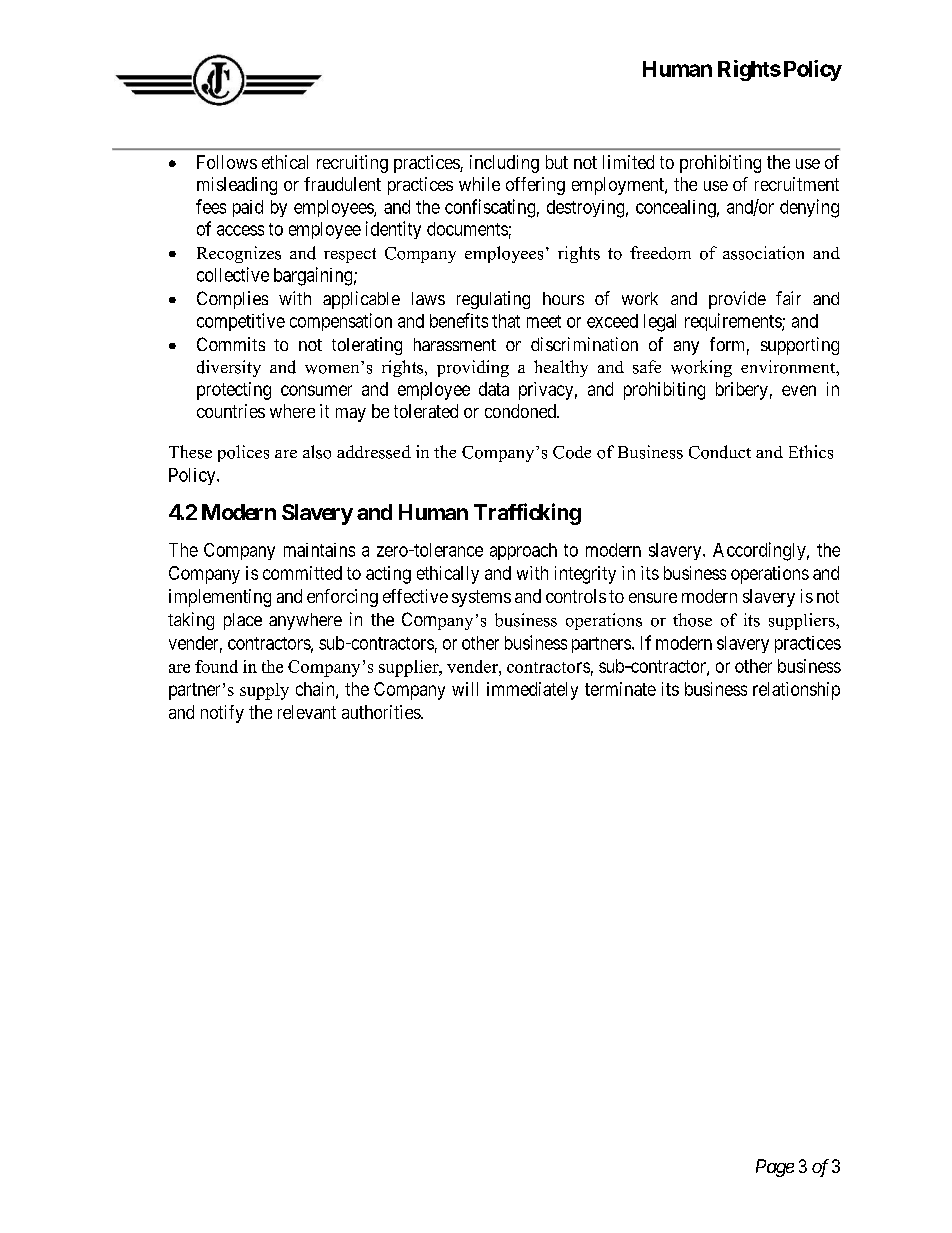 This screenshot has height=1233, width=952. What do you see at coordinates (479, 184) in the screenshot?
I see `while` at bounding box center [479, 184].
